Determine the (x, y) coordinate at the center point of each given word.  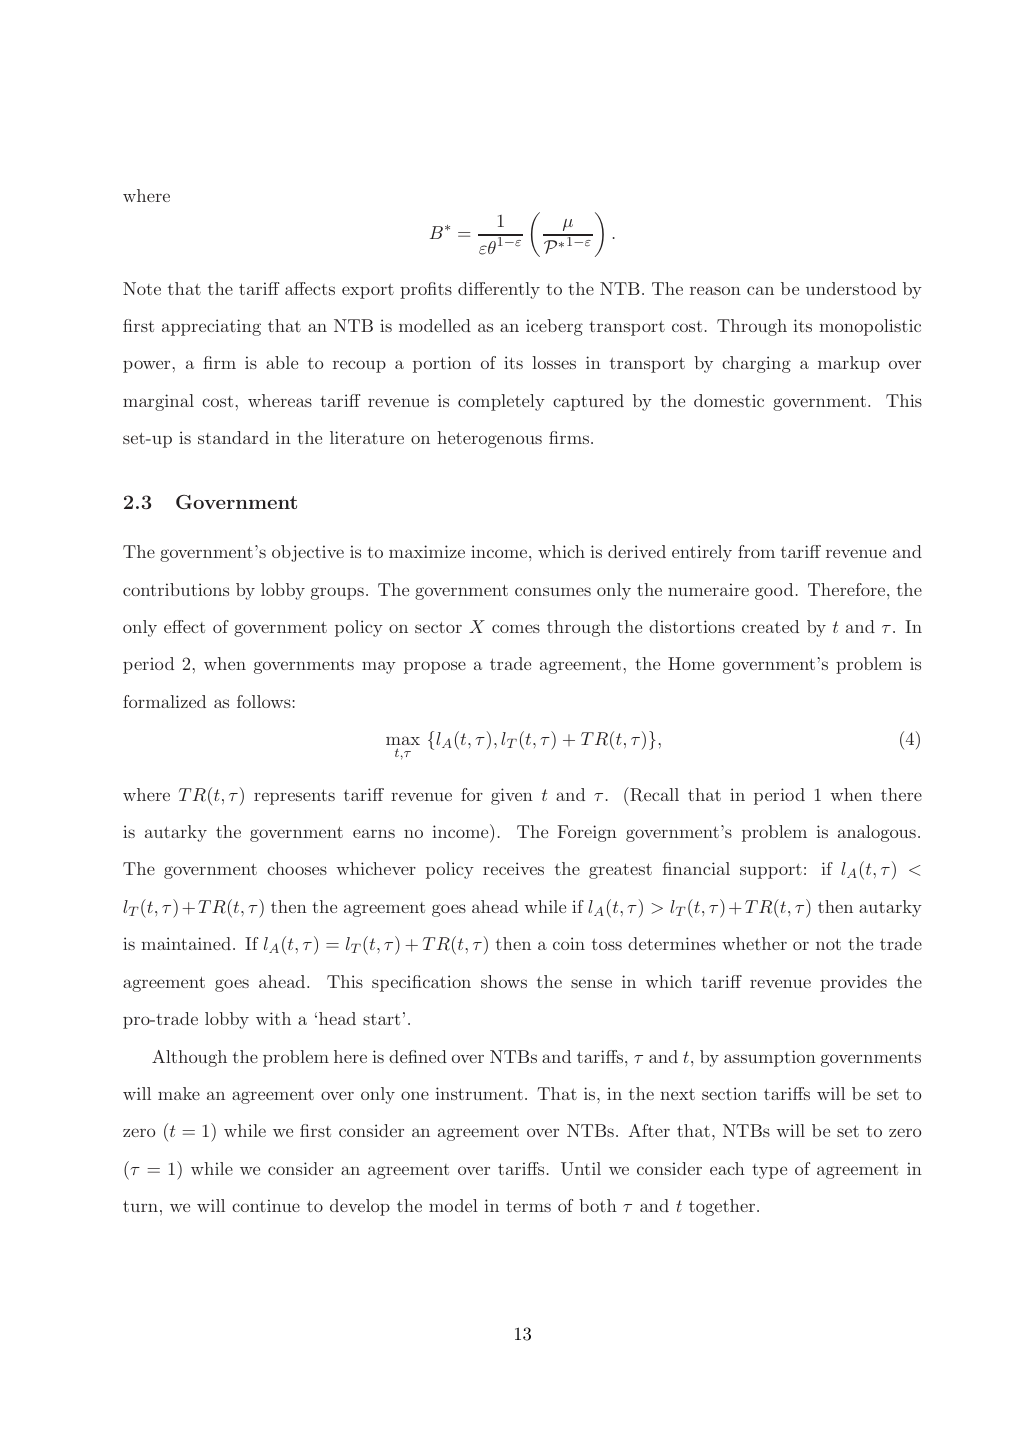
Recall (653, 794)
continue (266, 1205)
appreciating (211, 327)
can (760, 290)
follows (264, 701)
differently (499, 290)
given (512, 796)
